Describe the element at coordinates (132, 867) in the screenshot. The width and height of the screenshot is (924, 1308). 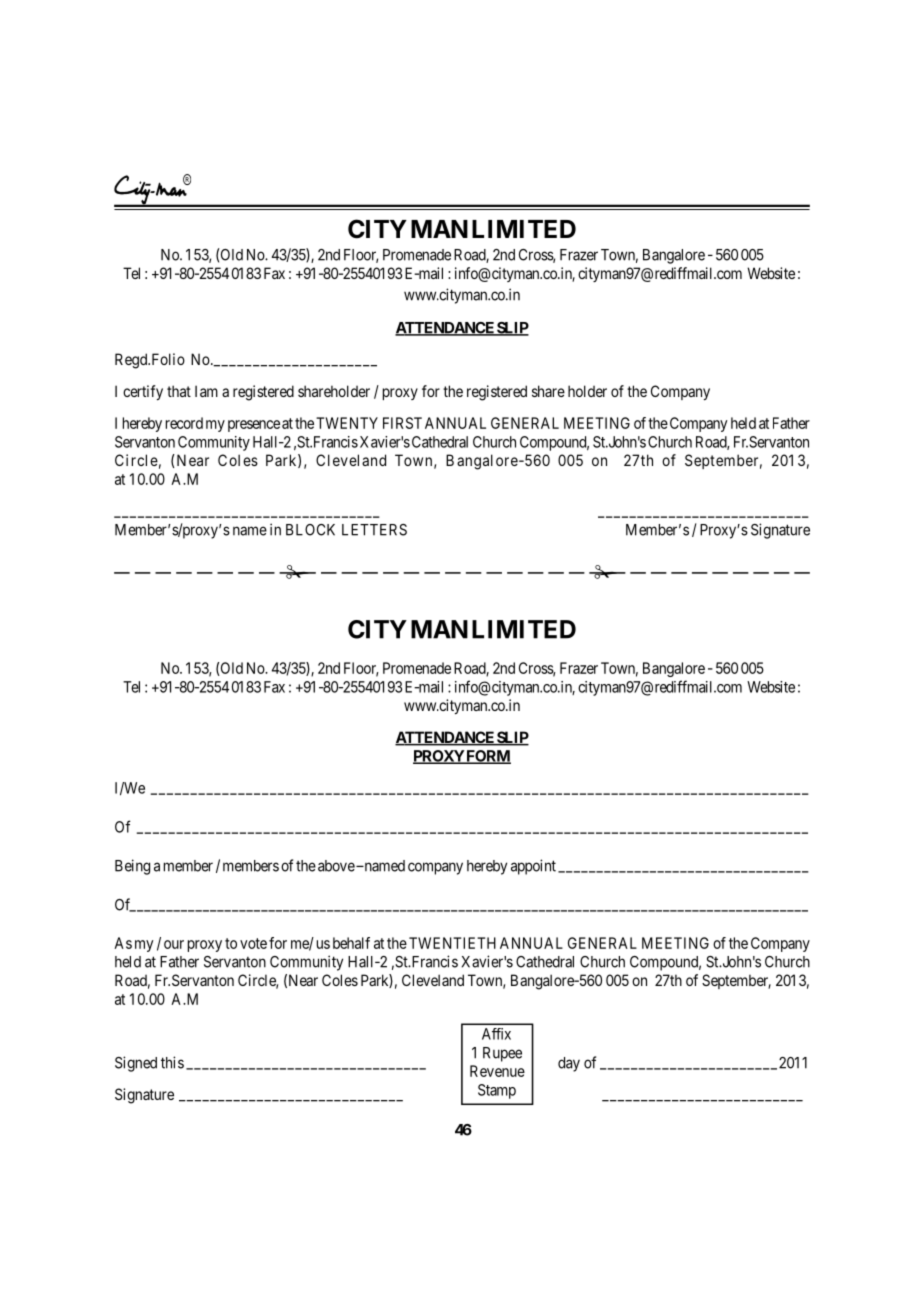
I see `Being` at that location.
